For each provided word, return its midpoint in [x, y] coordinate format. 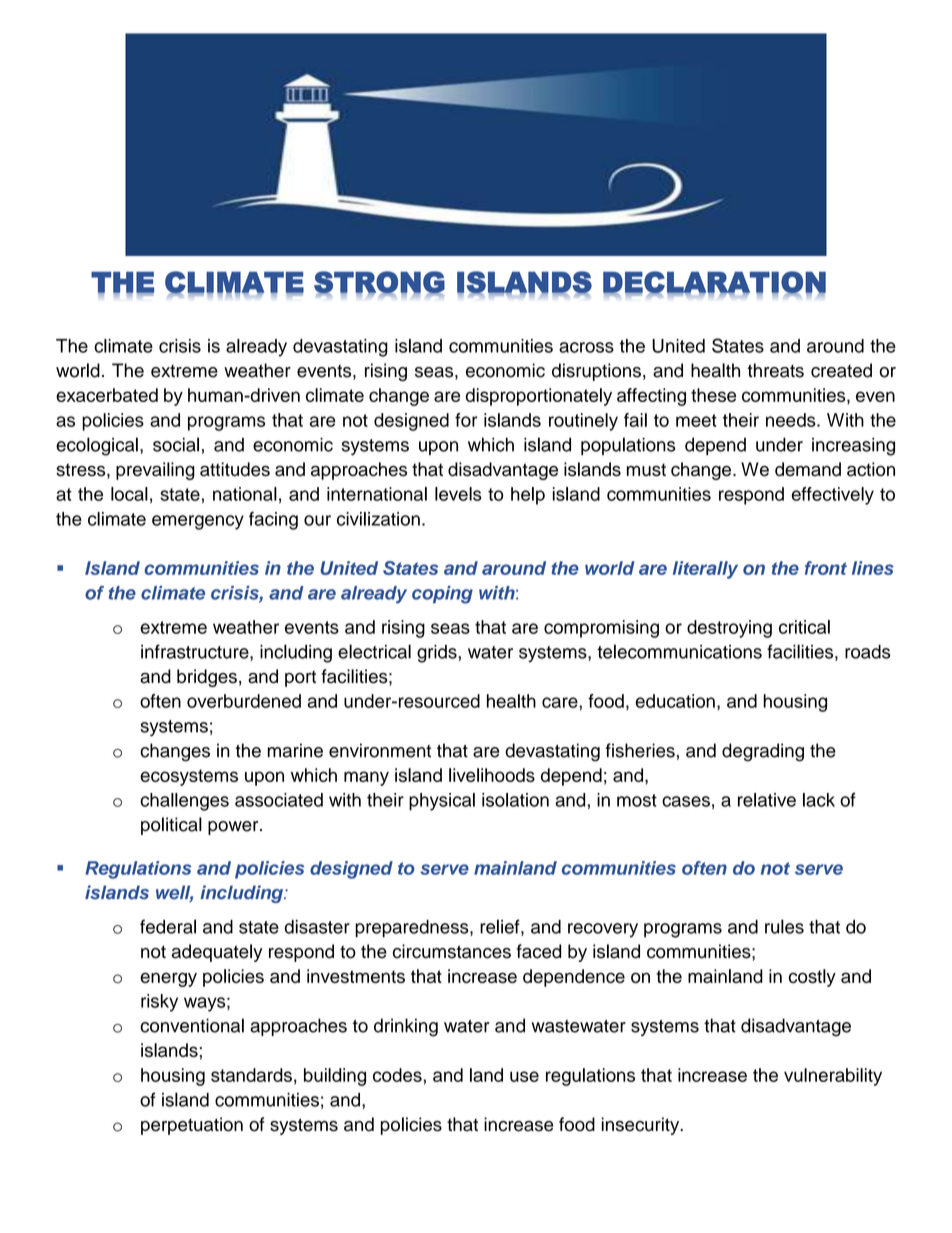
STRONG [379, 283]
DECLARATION [714, 283]
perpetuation [192, 1126]
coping [442, 595]
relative [767, 800]
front [826, 568]
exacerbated [107, 395]
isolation [515, 800]
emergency [198, 522]
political [171, 826]
